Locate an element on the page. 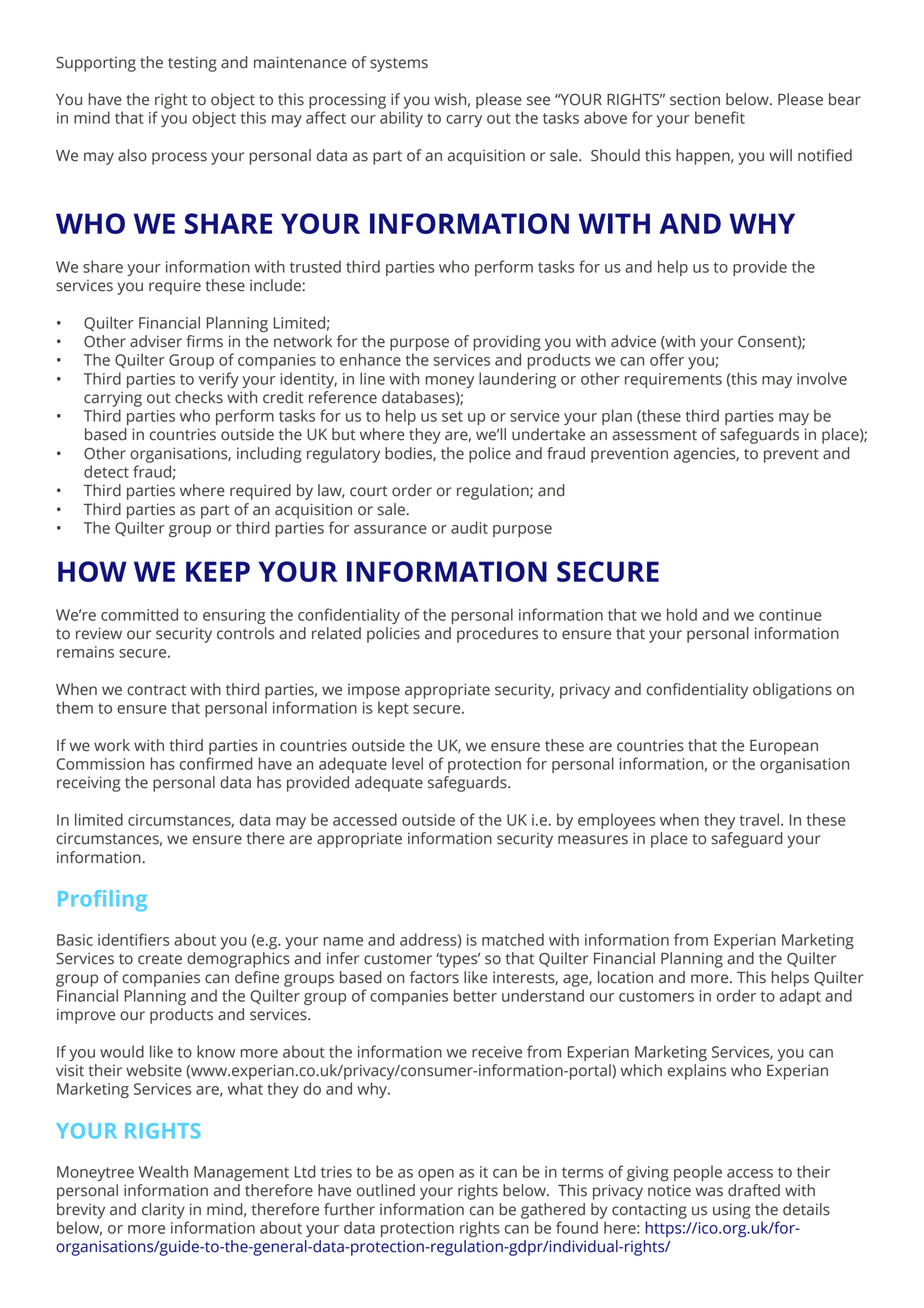  ability is located at coordinates (401, 119).
